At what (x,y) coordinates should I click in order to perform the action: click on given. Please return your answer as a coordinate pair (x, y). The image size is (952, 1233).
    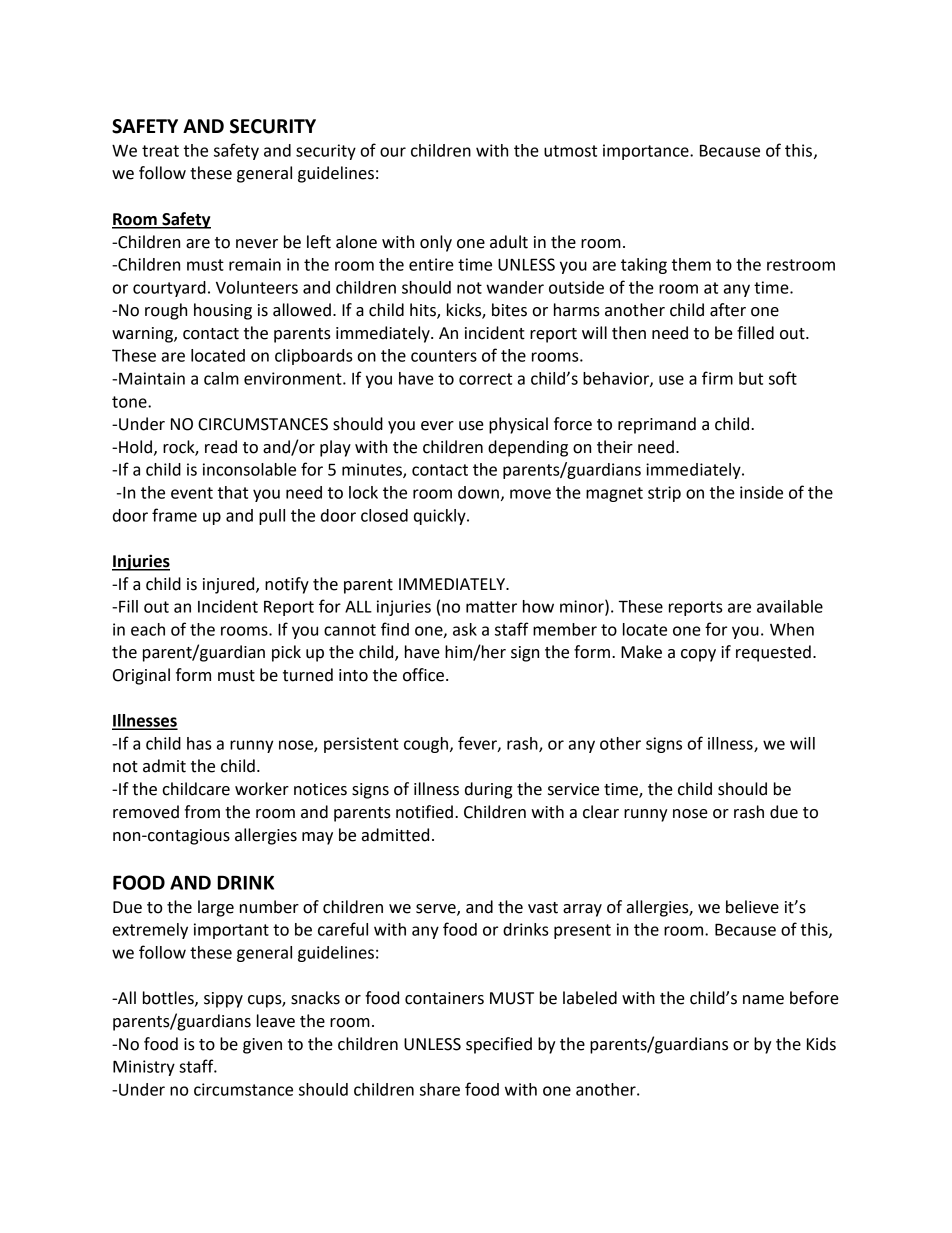
    Looking at the image, I should click on (262, 1046).
